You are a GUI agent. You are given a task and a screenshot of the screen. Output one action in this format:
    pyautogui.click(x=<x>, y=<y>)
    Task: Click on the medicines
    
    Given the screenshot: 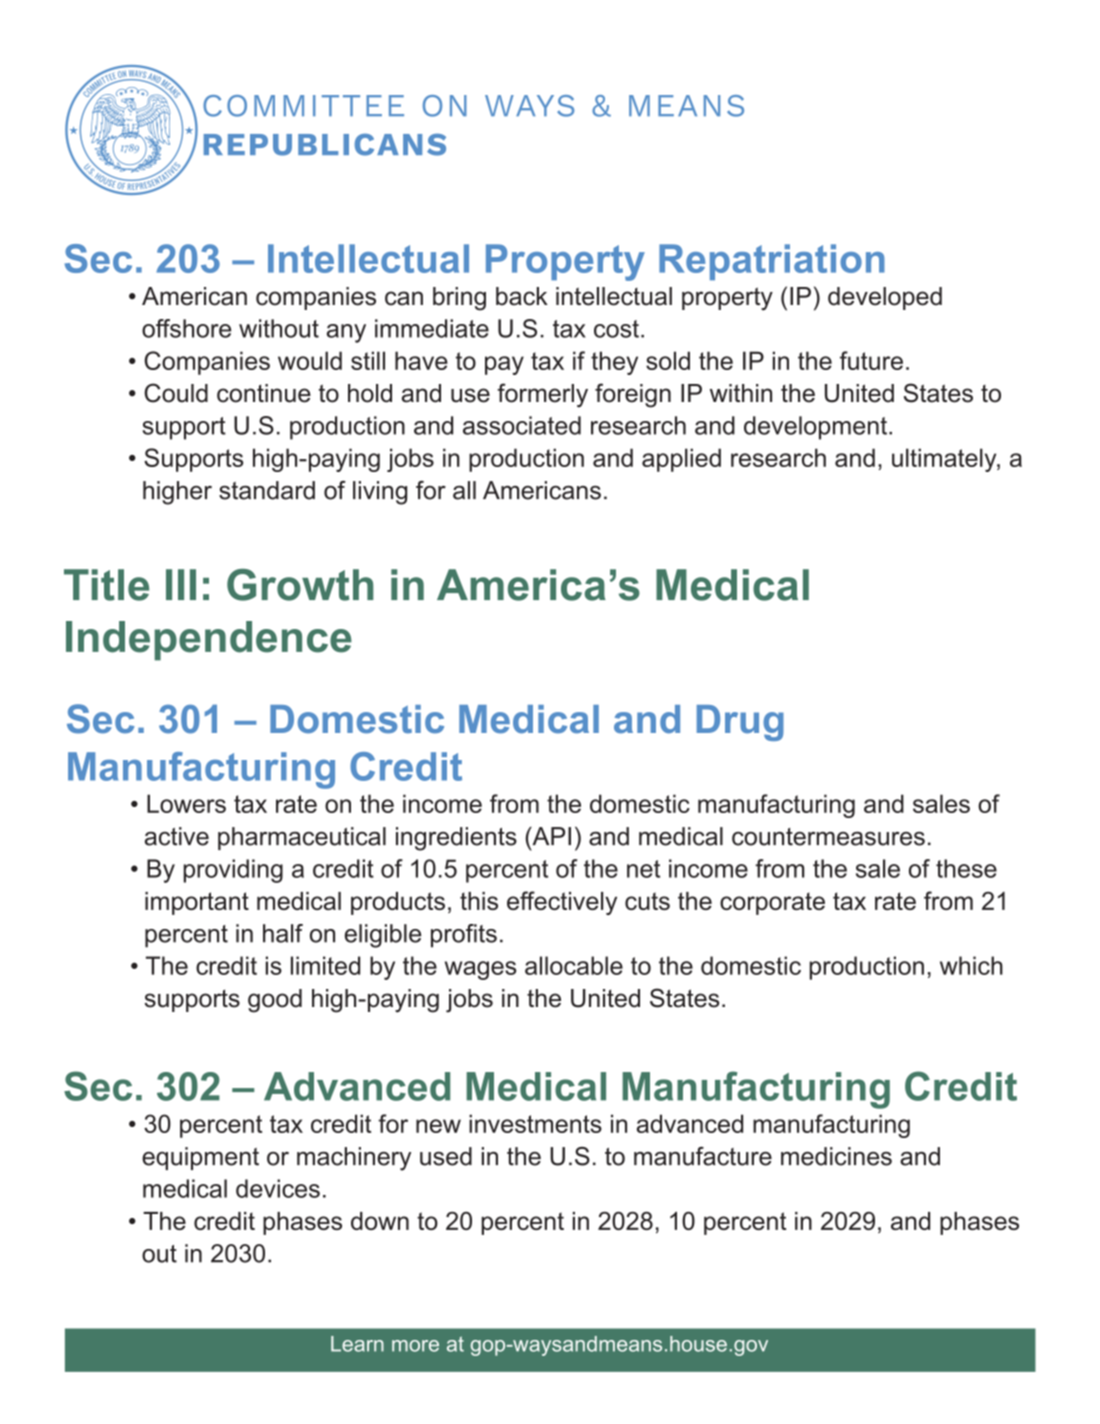 What is the action you would take?
    pyautogui.click(x=836, y=1156)
